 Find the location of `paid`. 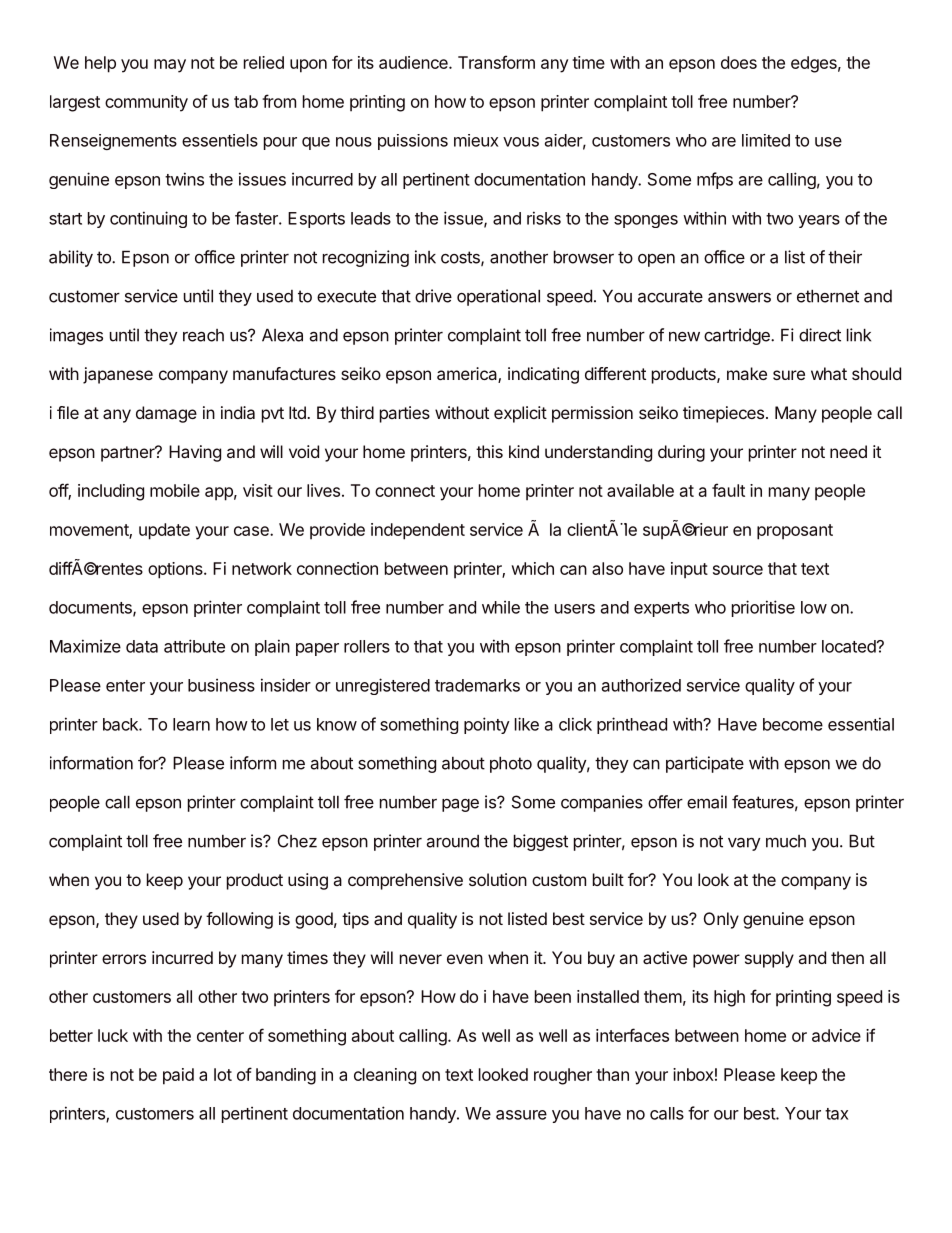

paid is located at coordinates (178, 1076).
